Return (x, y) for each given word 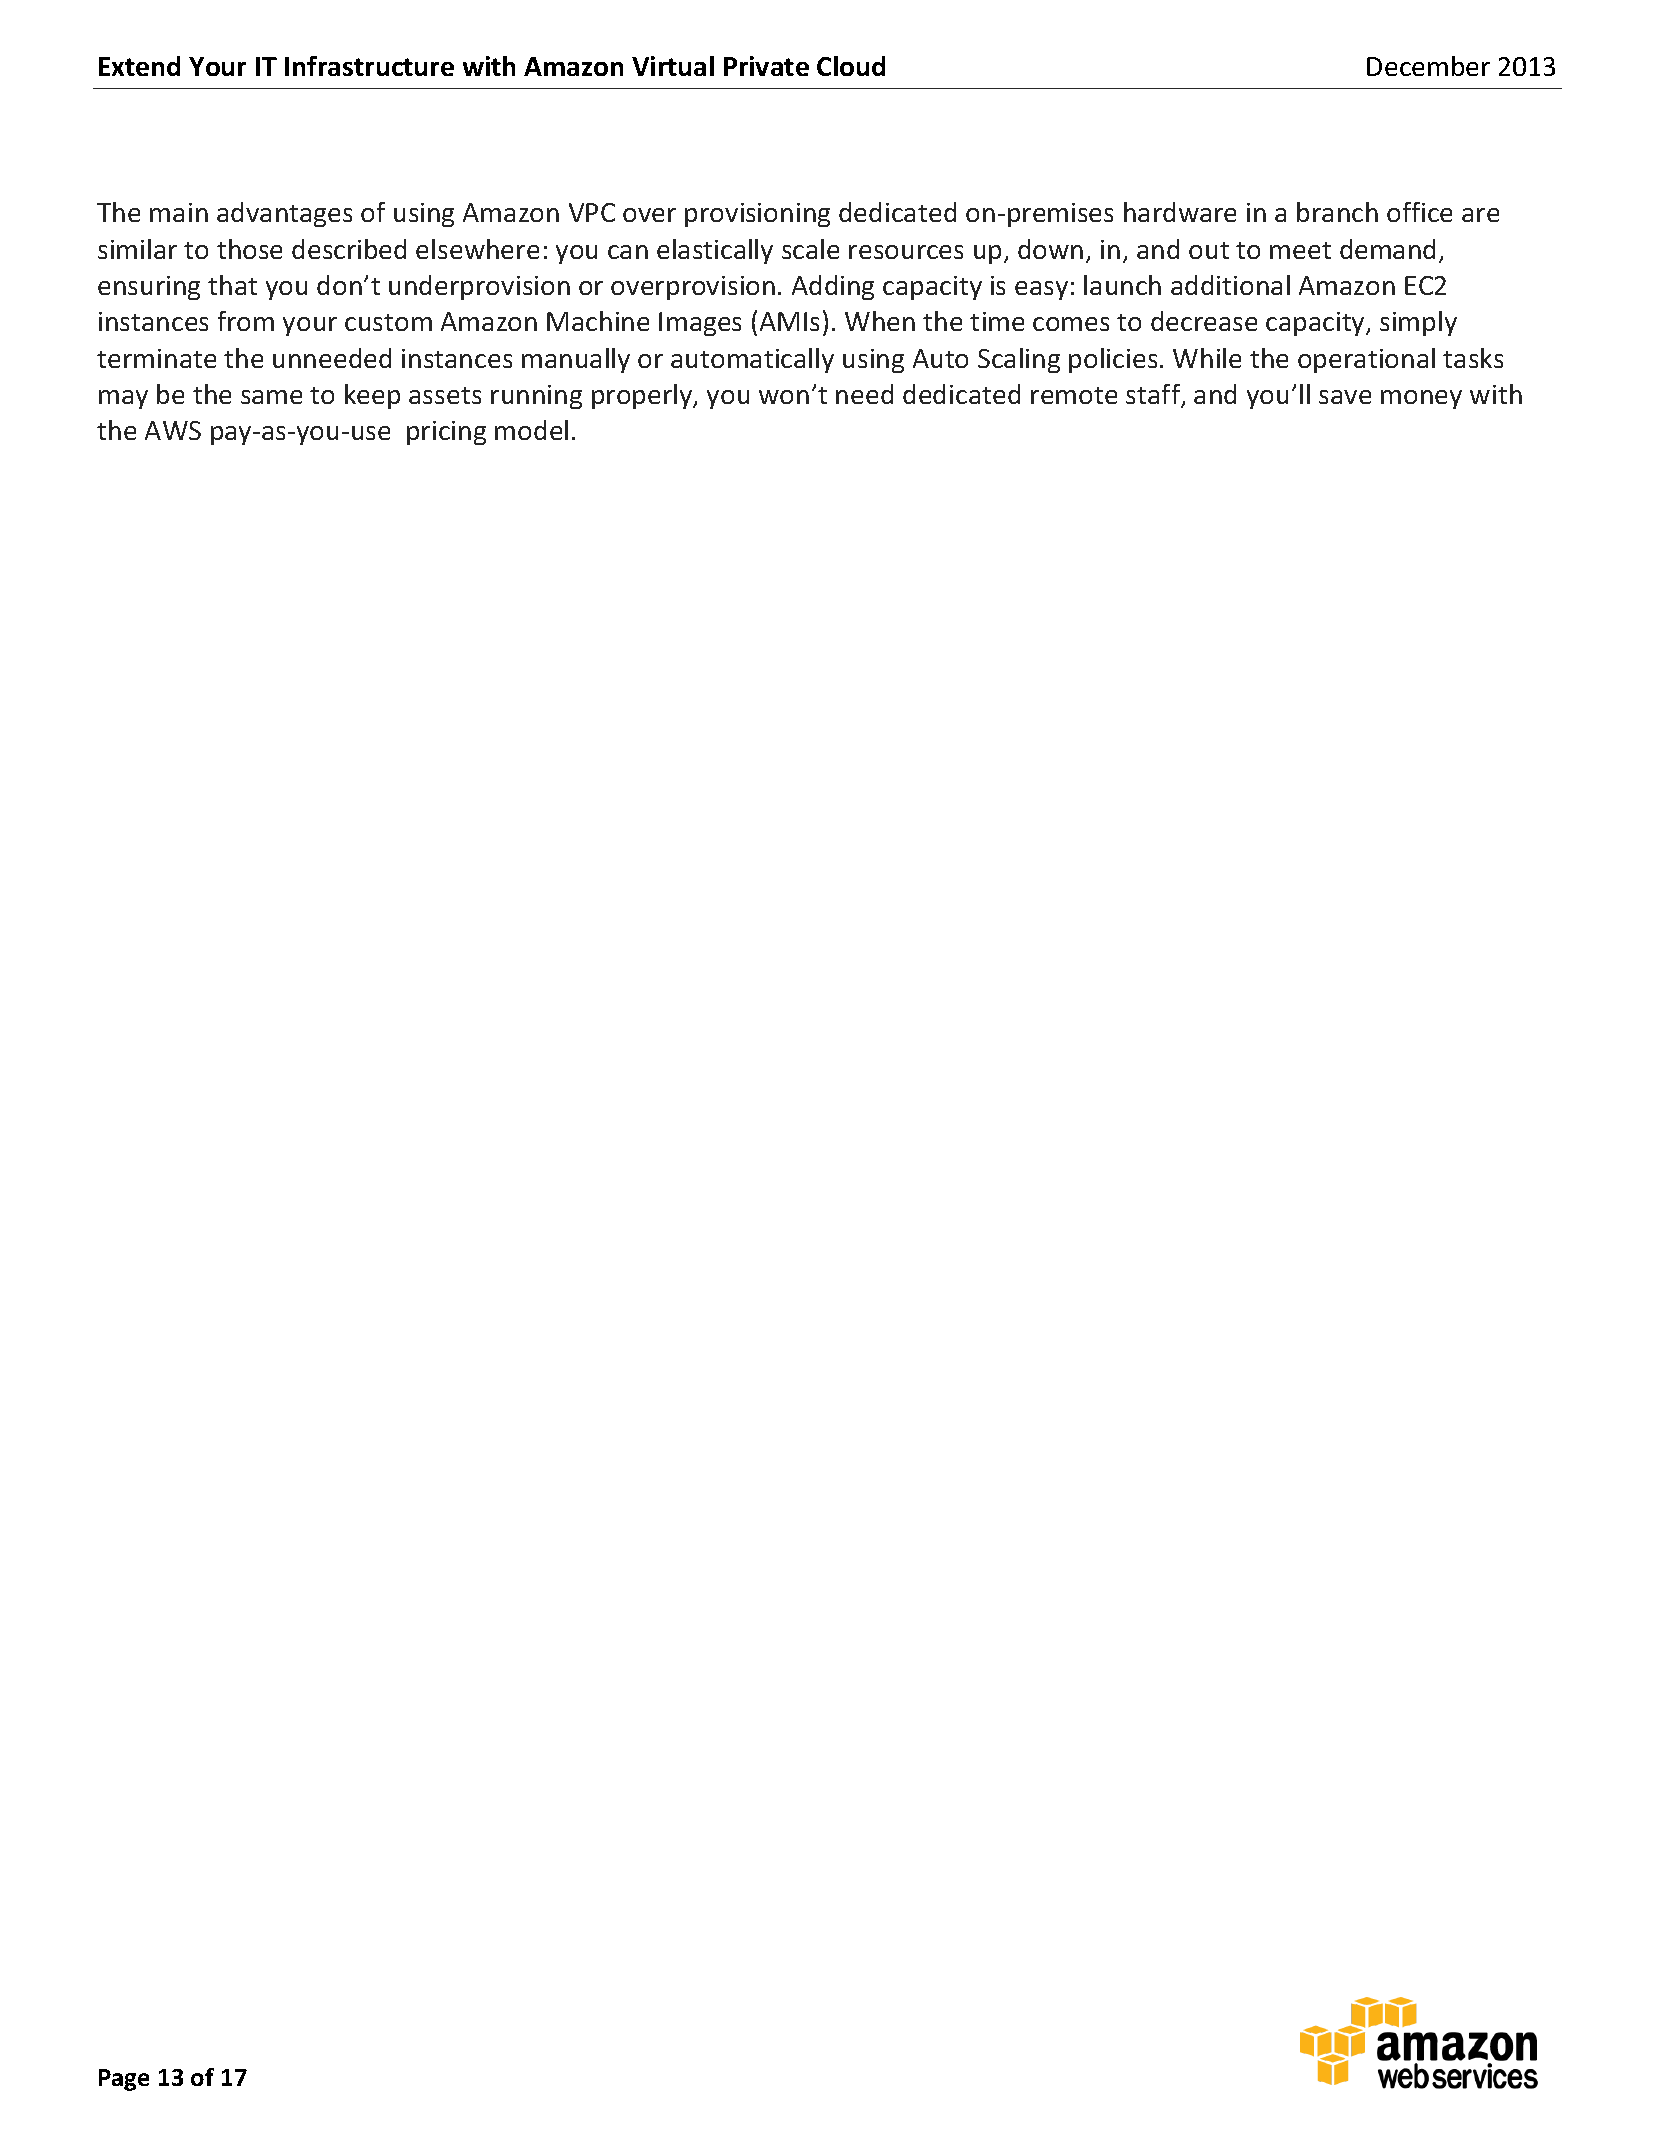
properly (643, 396)
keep (372, 396)
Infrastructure (369, 66)
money (1421, 399)
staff (1154, 395)
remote (1074, 395)
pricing (446, 433)
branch (1337, 212)
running (536, 397)
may (123, 399)
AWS (173, 430)
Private (766, 66)
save (1345, 397)
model (531, 430)
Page (124, 2080)
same (271, 397)
